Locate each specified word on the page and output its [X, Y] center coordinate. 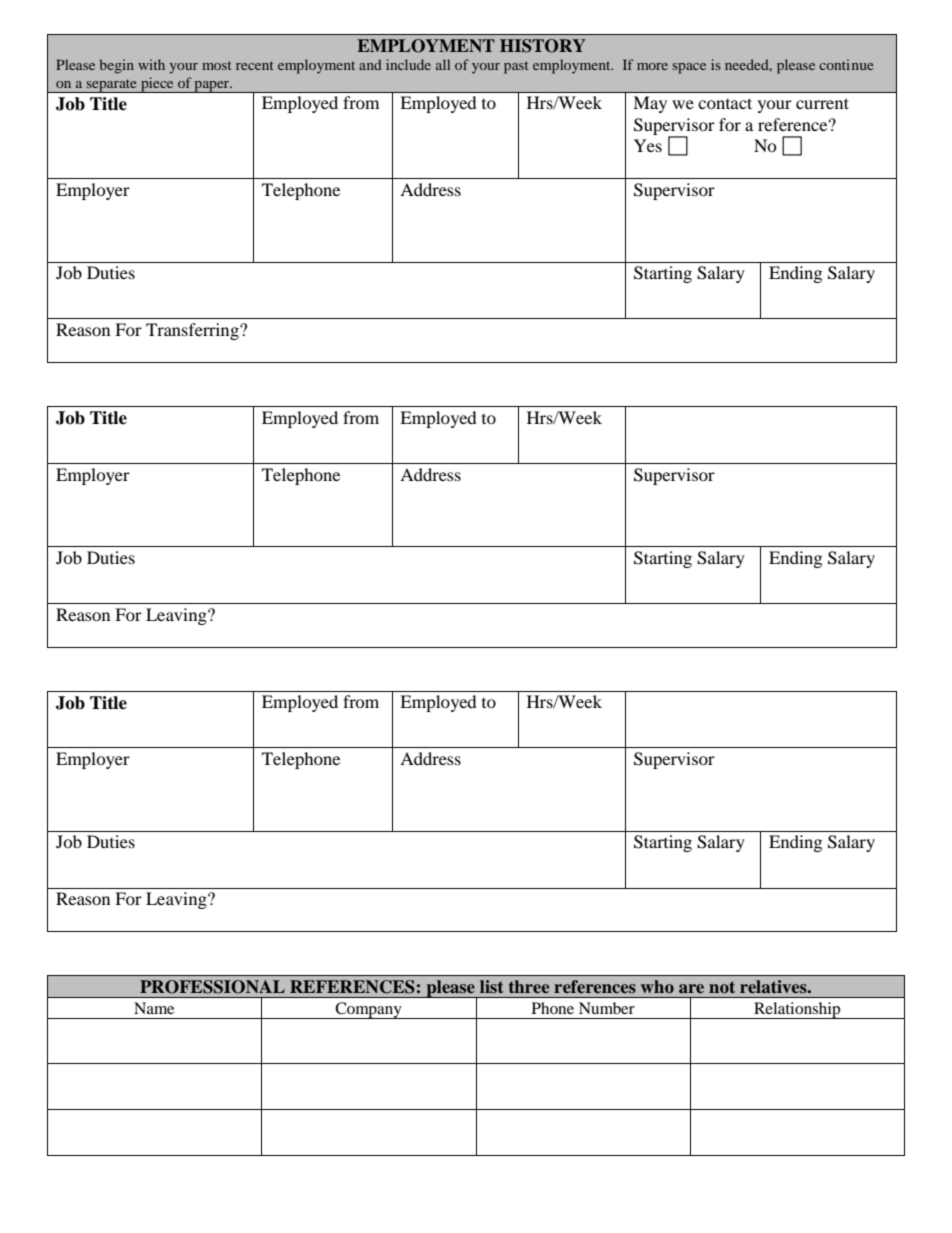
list [492, 986]
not [722, 987]
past [516, 67]
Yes [648, 145]
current [822, 103]
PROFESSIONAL [212, 987]
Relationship [797, 1010]
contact [725, 103]
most [217, 65]
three [529, 986]
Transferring [193, 331]
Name [154, 1008]
